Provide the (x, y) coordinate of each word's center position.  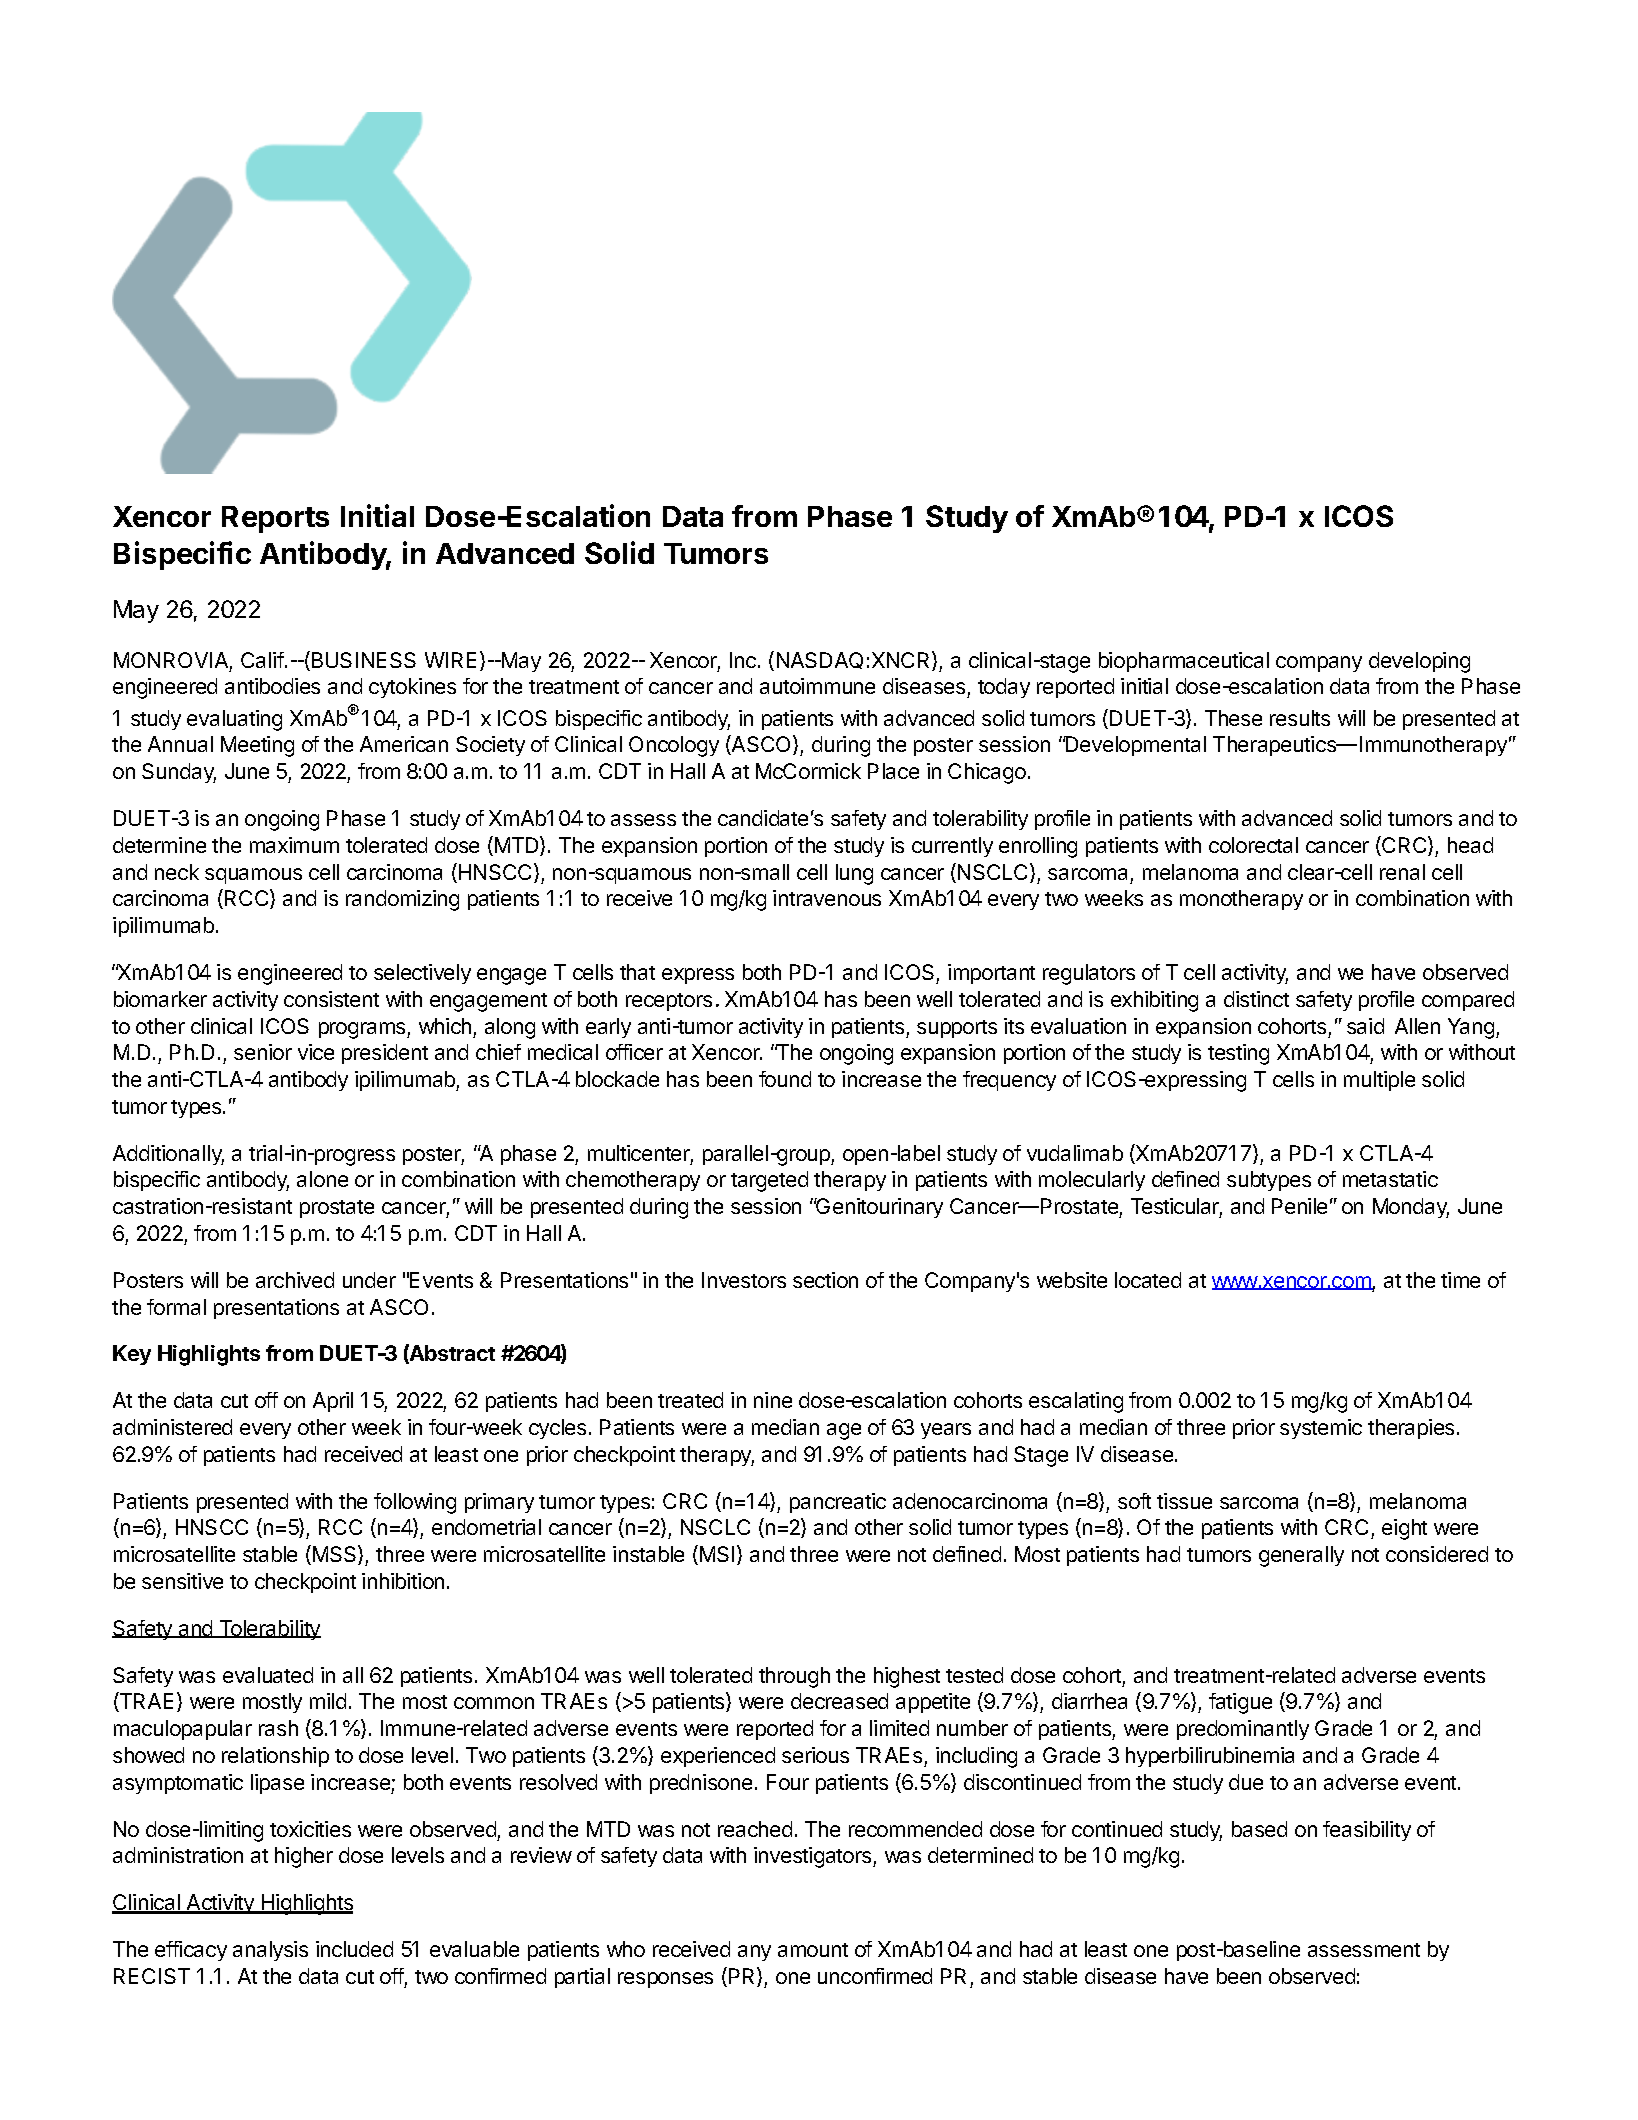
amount (813, 1950)
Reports (275, 519)
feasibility (1367, 1831)
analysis (270, 1951)
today (1004, 688)
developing (1419, 662)
